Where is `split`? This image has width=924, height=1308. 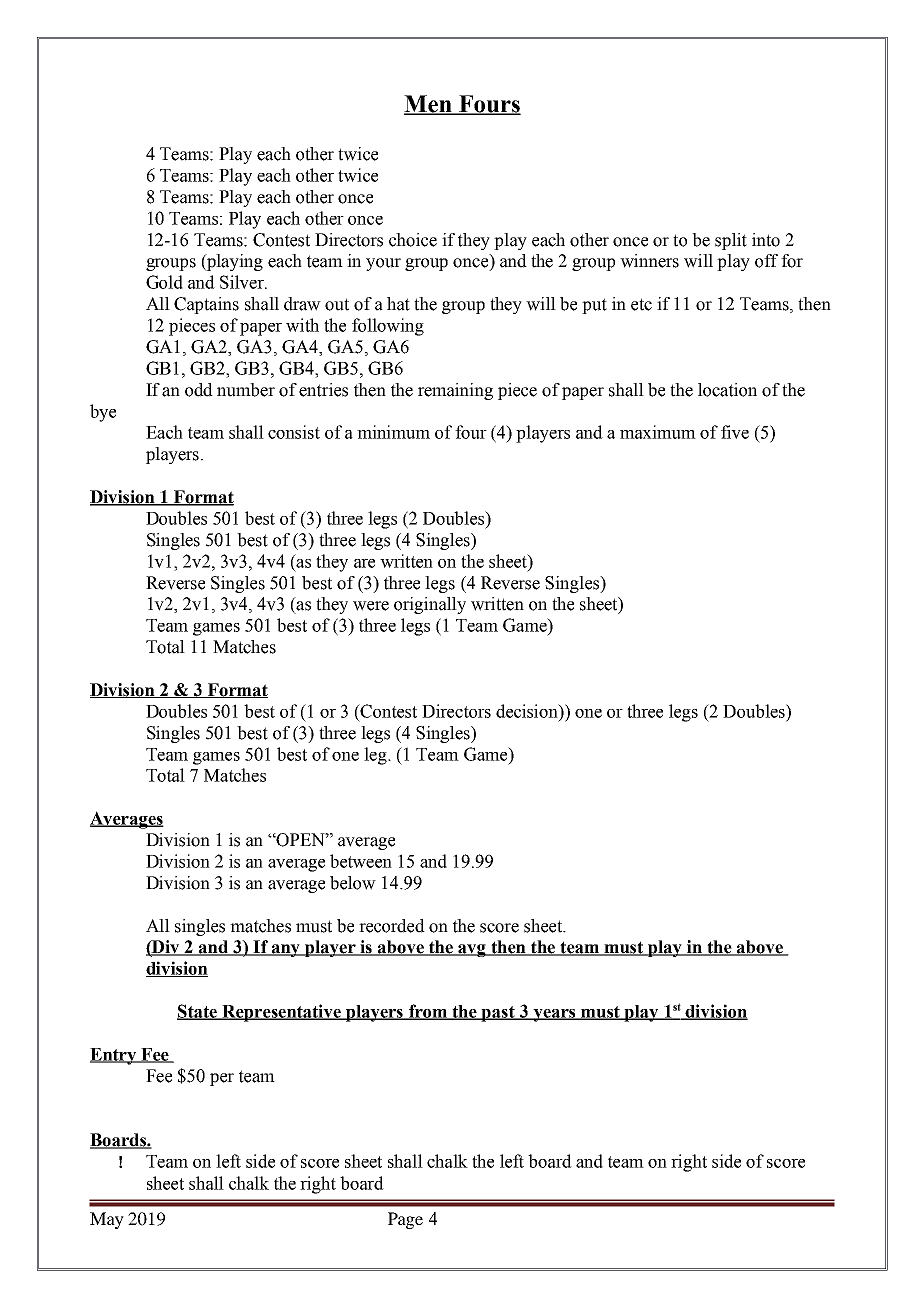 split is located at coordinates (731, 241).
